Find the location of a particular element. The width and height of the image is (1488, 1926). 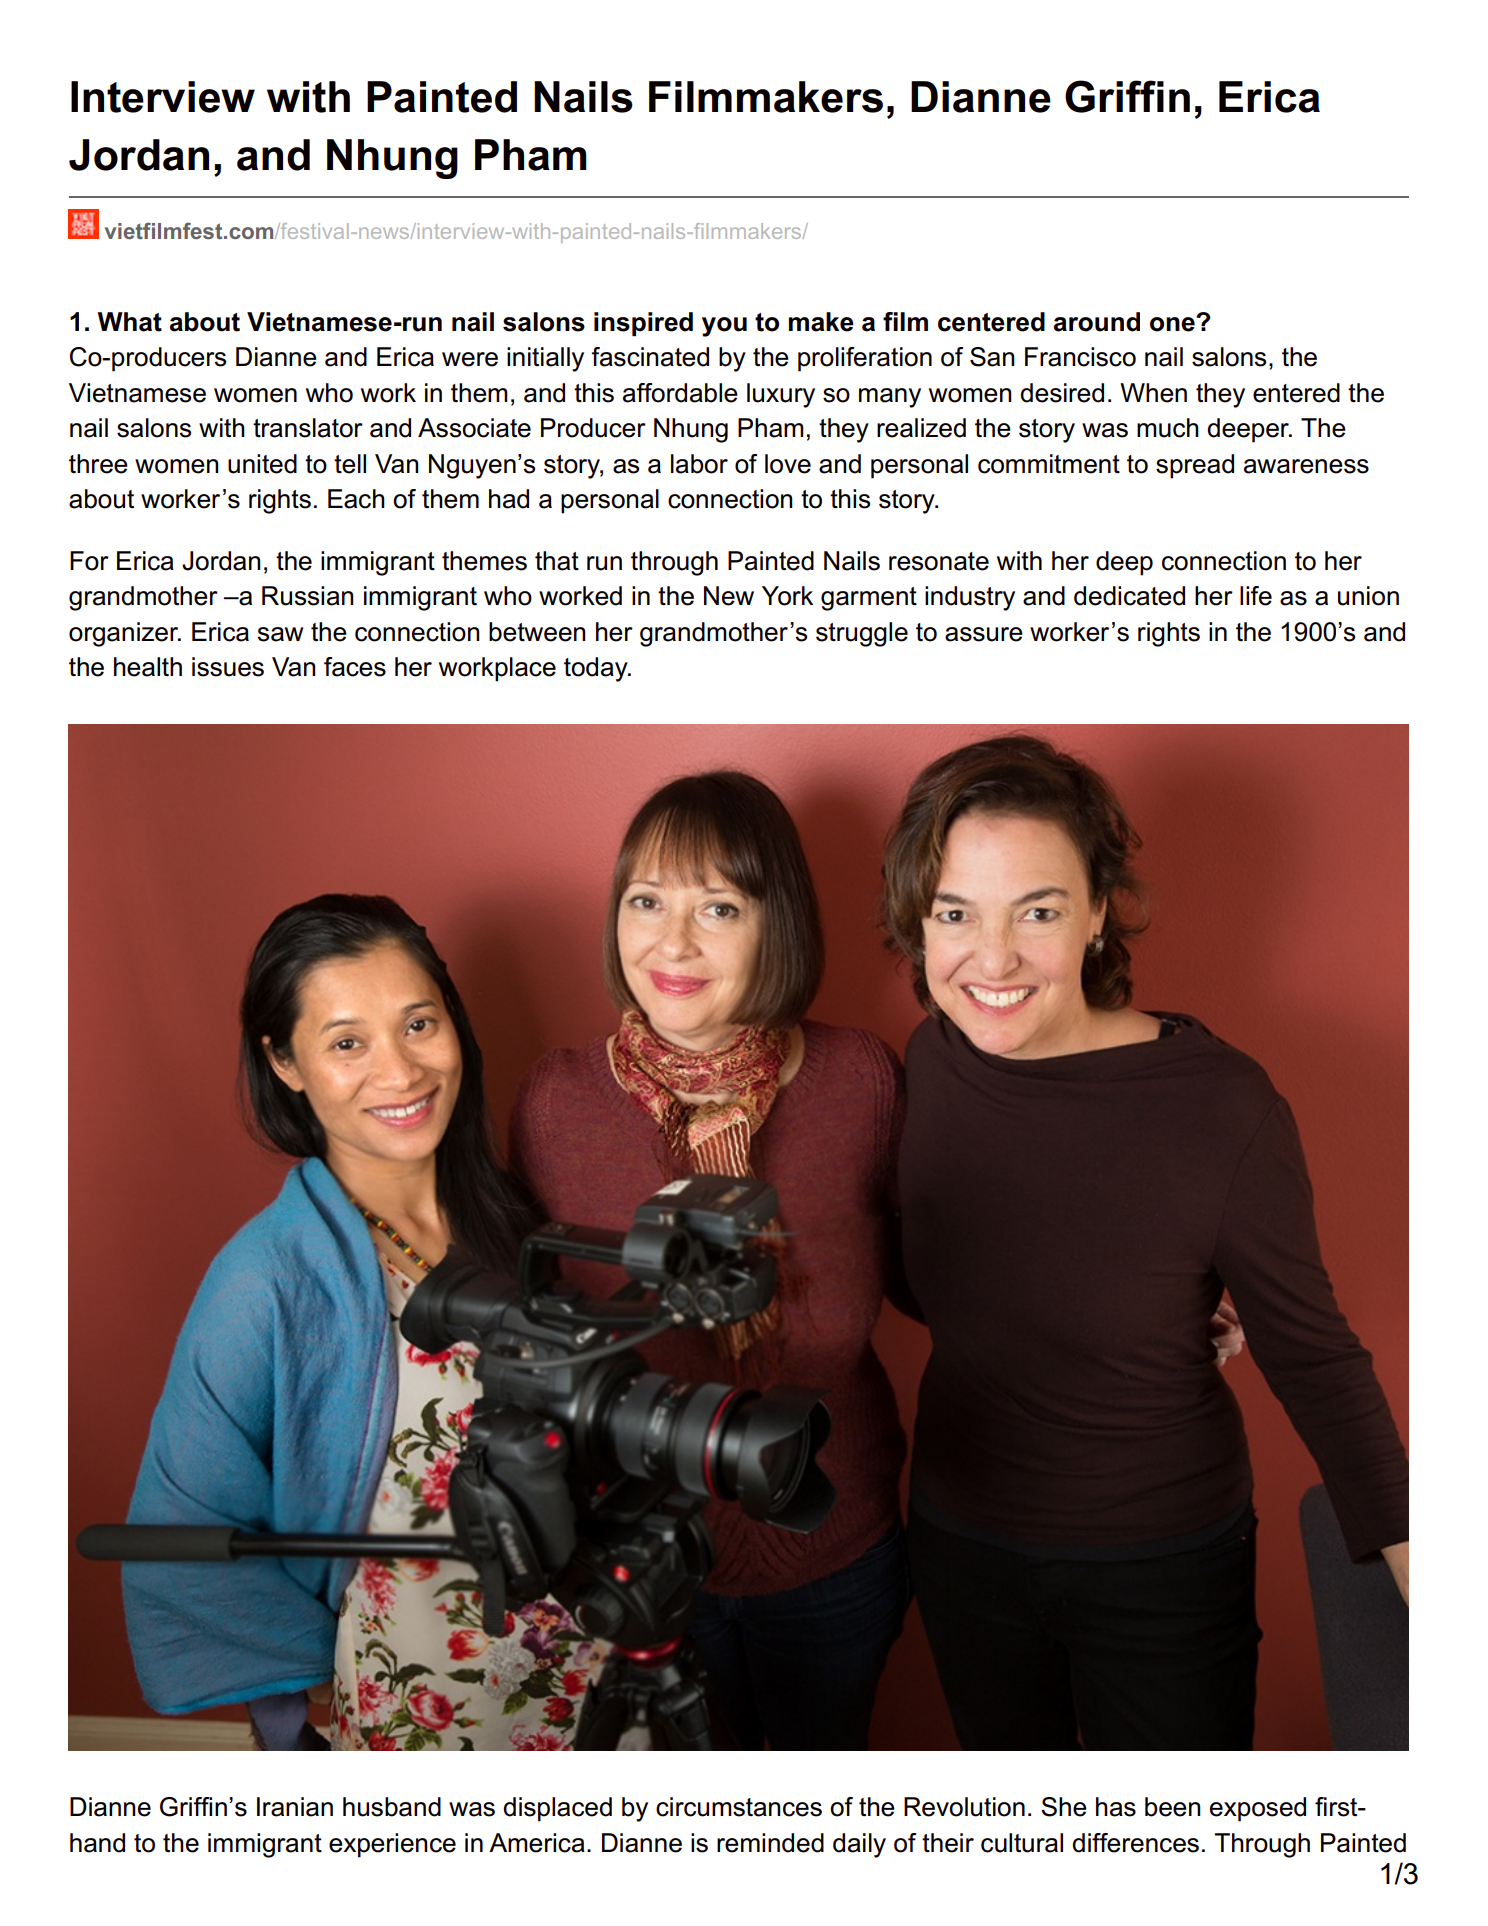

today is located at coordinates (597, 669).
